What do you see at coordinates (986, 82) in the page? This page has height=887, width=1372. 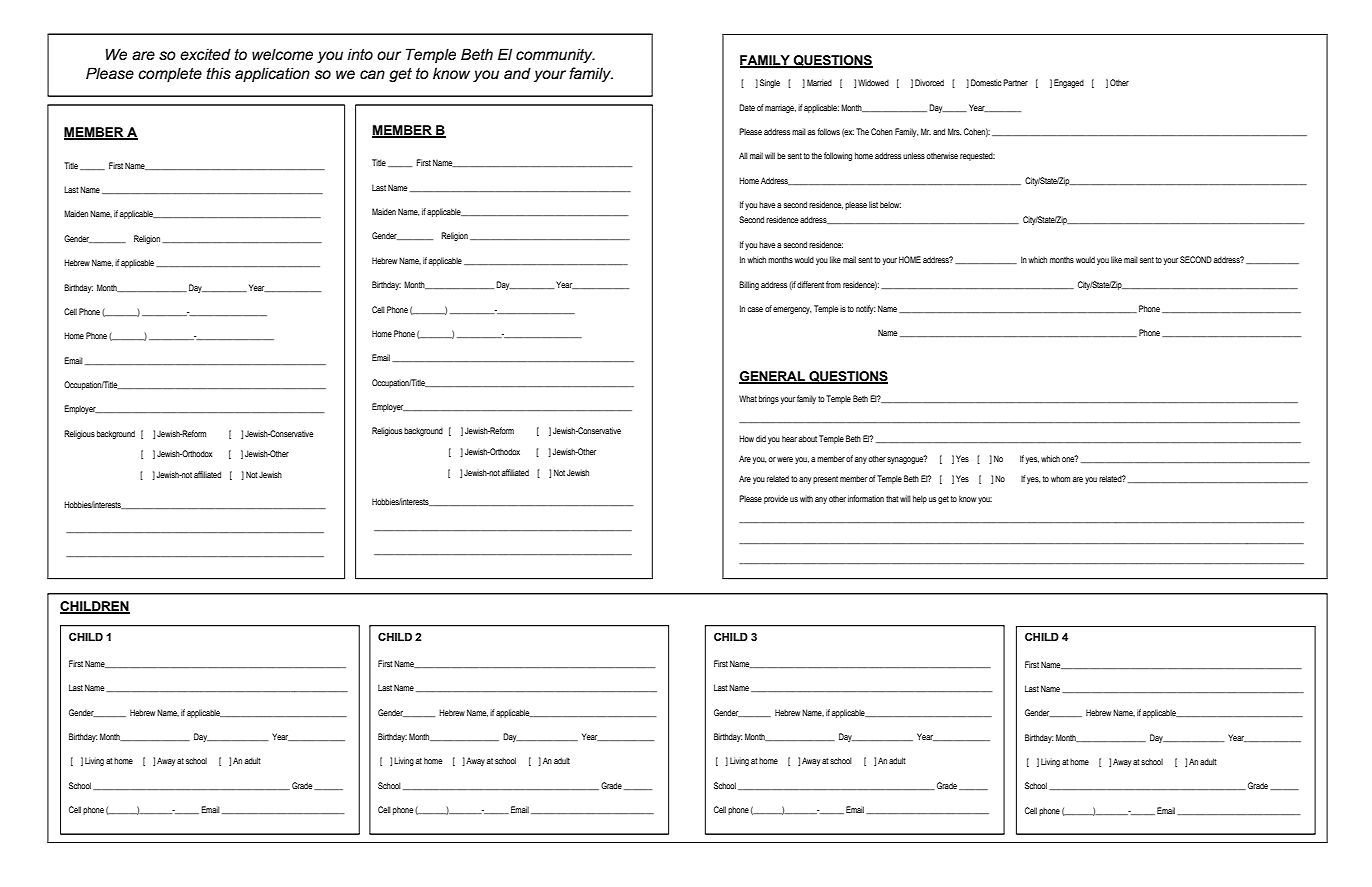 I see `Domestic` at bounding box center [986, 82].
